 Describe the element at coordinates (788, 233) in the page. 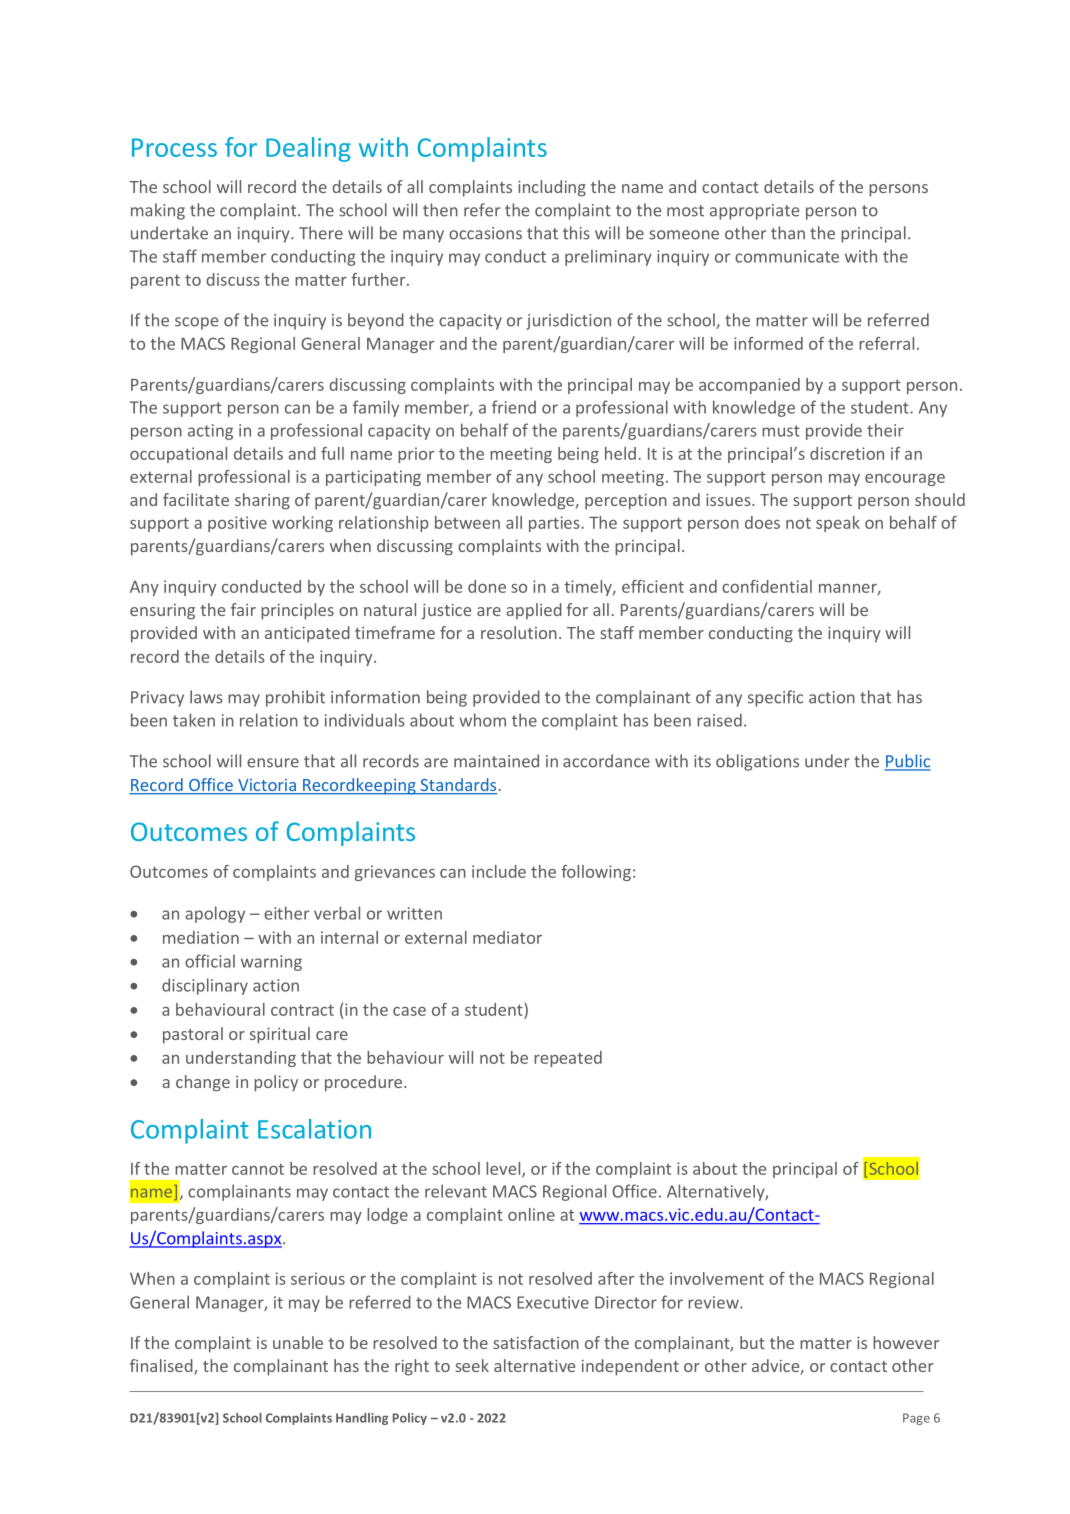

I see `than` at that location.
